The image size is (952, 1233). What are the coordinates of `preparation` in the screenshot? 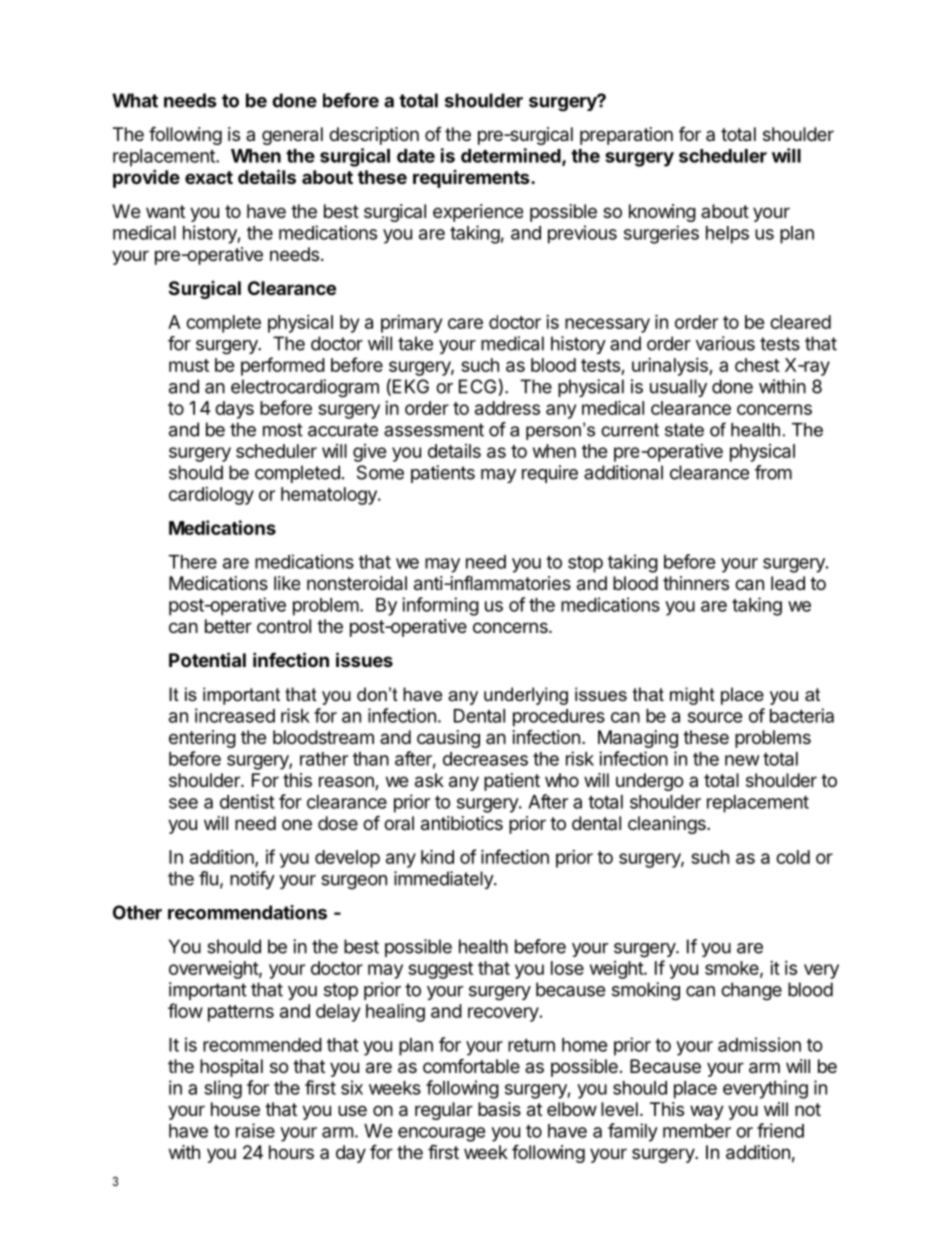 It's located at (626, 136).
